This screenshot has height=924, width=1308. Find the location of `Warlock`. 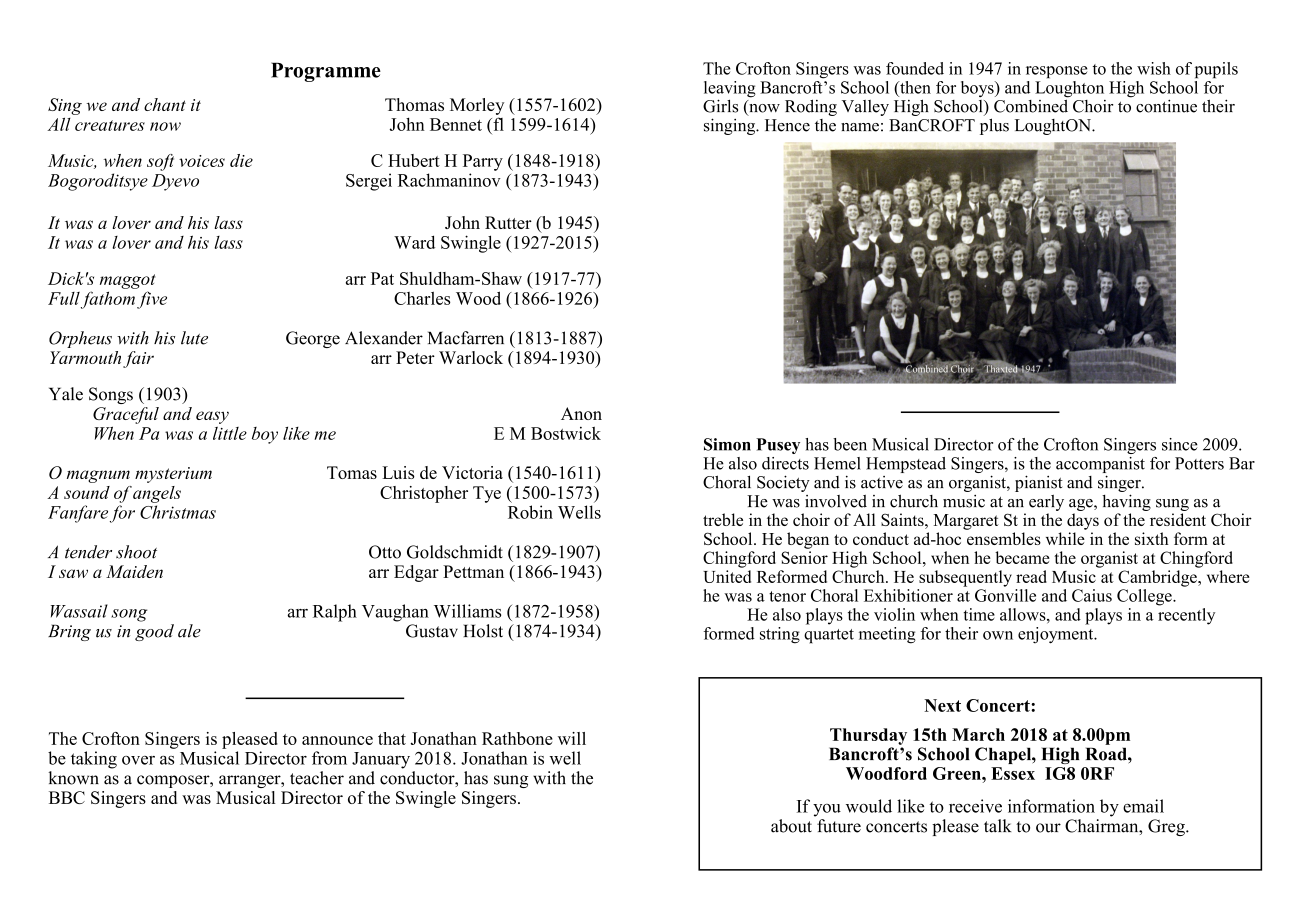

Warlock is located at coordinates (471, 357).
